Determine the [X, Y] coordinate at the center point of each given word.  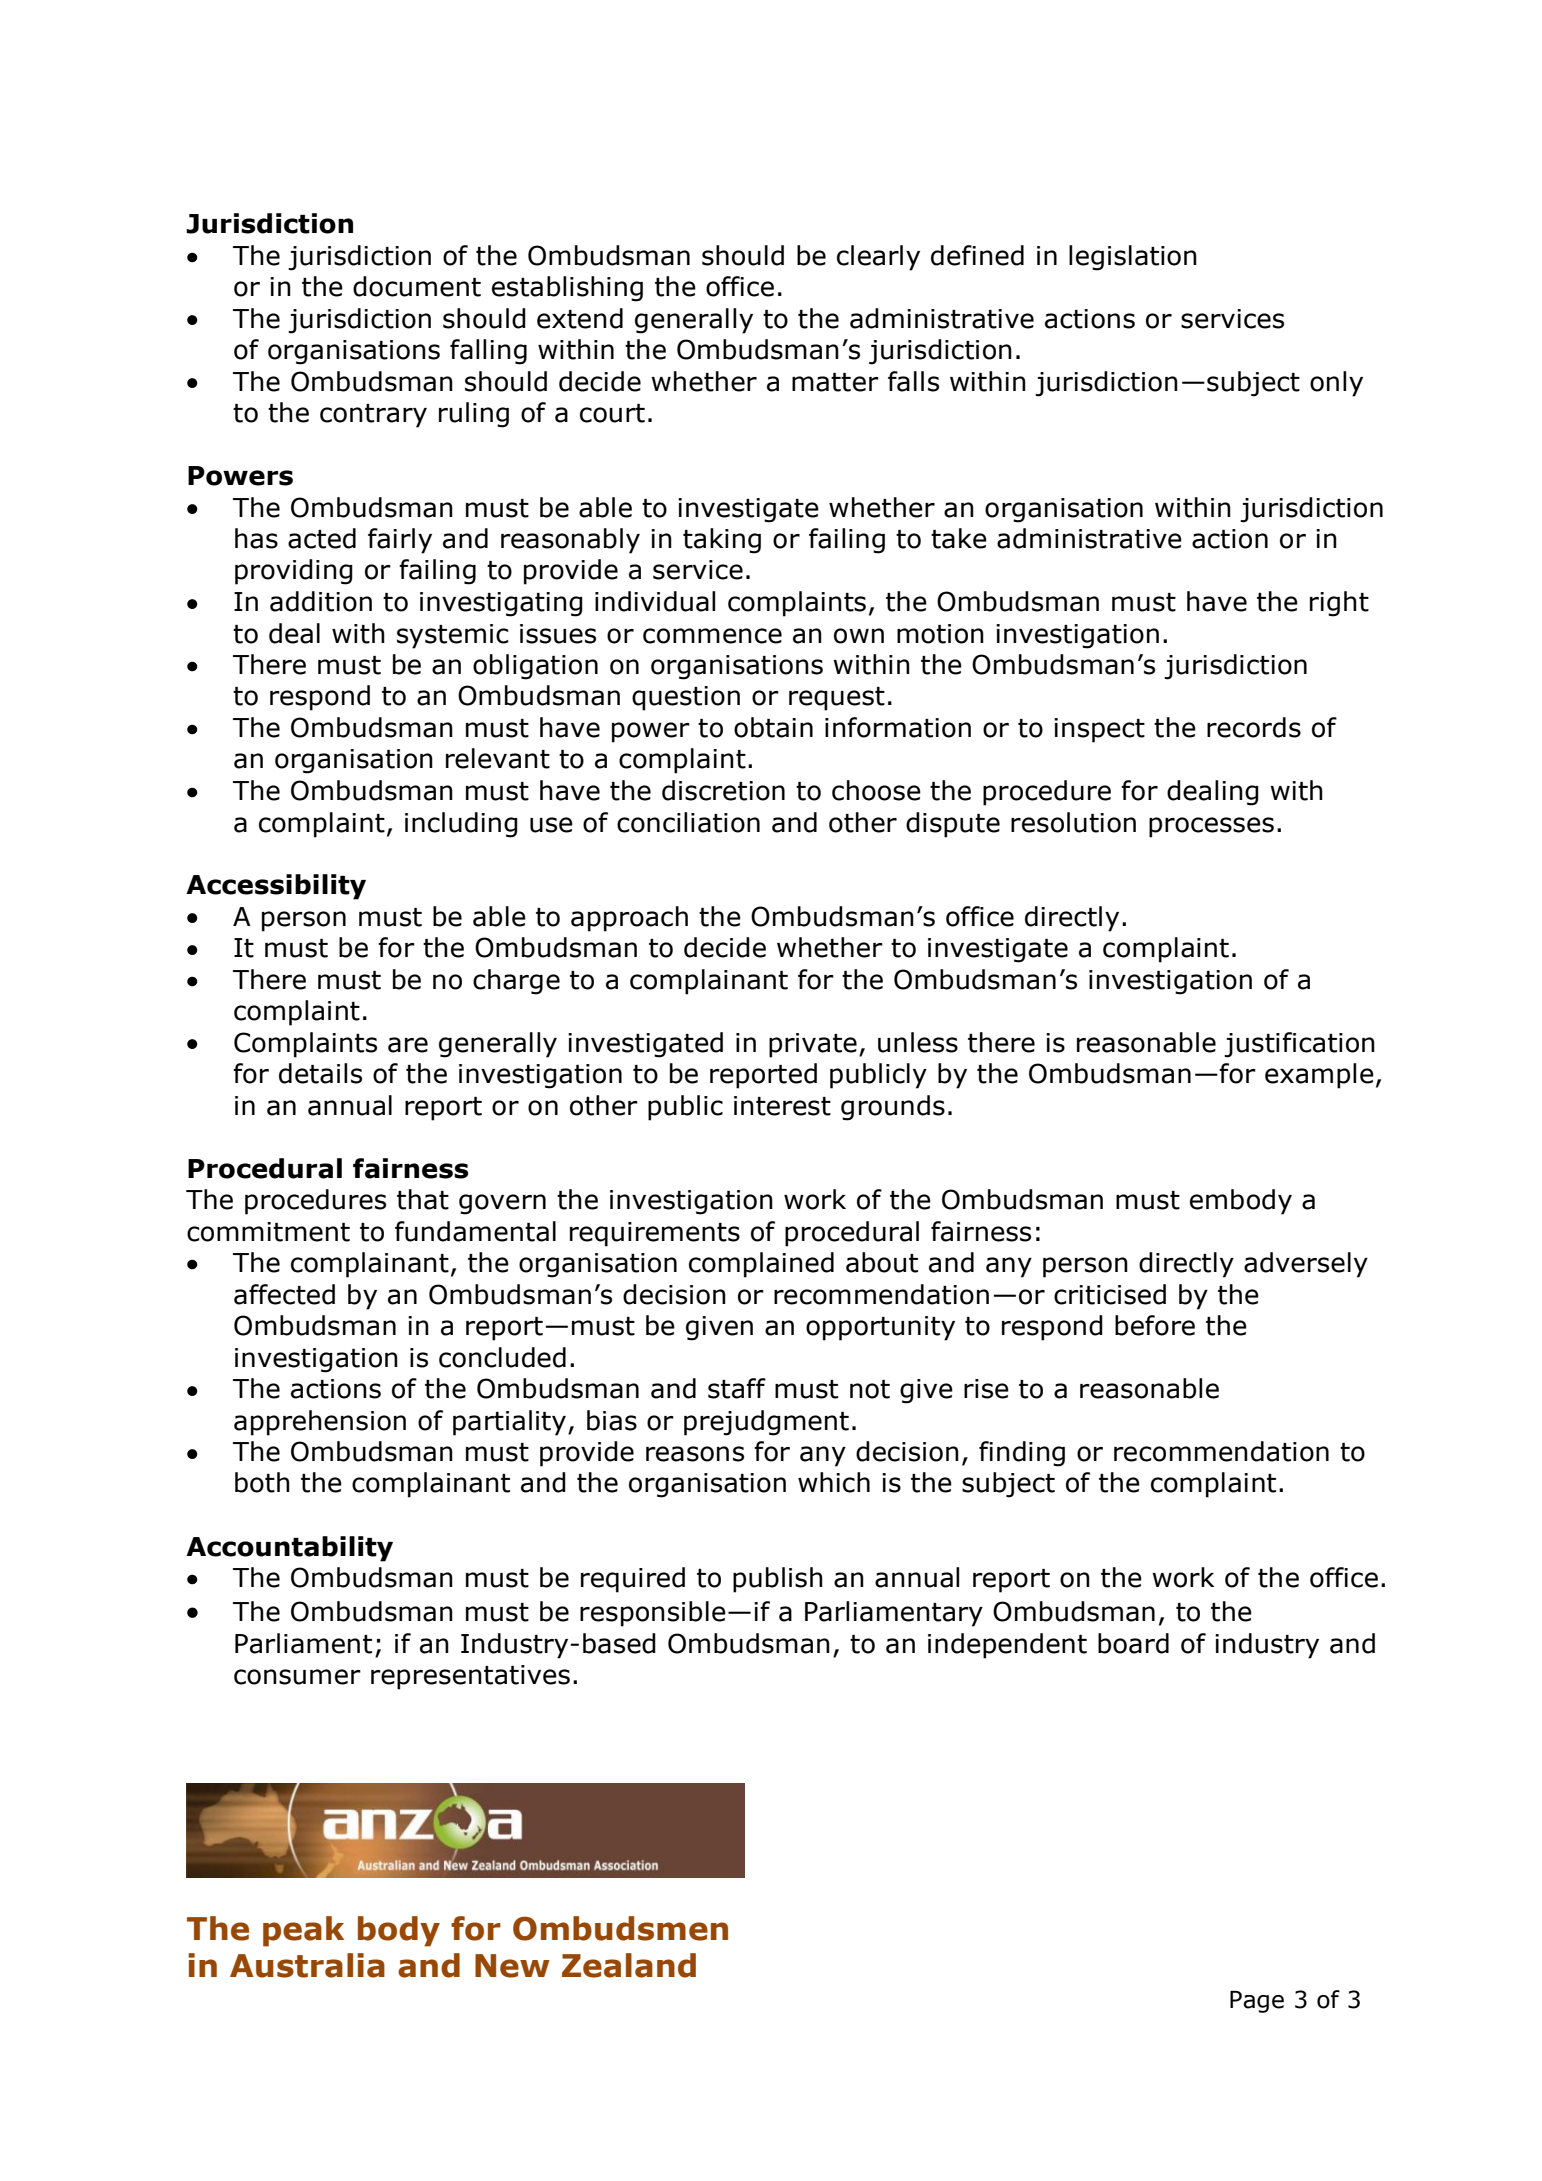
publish [778, 1580]
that [423, 1199]
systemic [453, 636]
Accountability [289, 1549]
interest [782, 1106]
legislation [1133, 258]
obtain [773, 727]
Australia [307, 1965]
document [417, 286]
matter [835, 382]
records [1254, 727]
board [1133, 1643]
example [1319, 1076]
